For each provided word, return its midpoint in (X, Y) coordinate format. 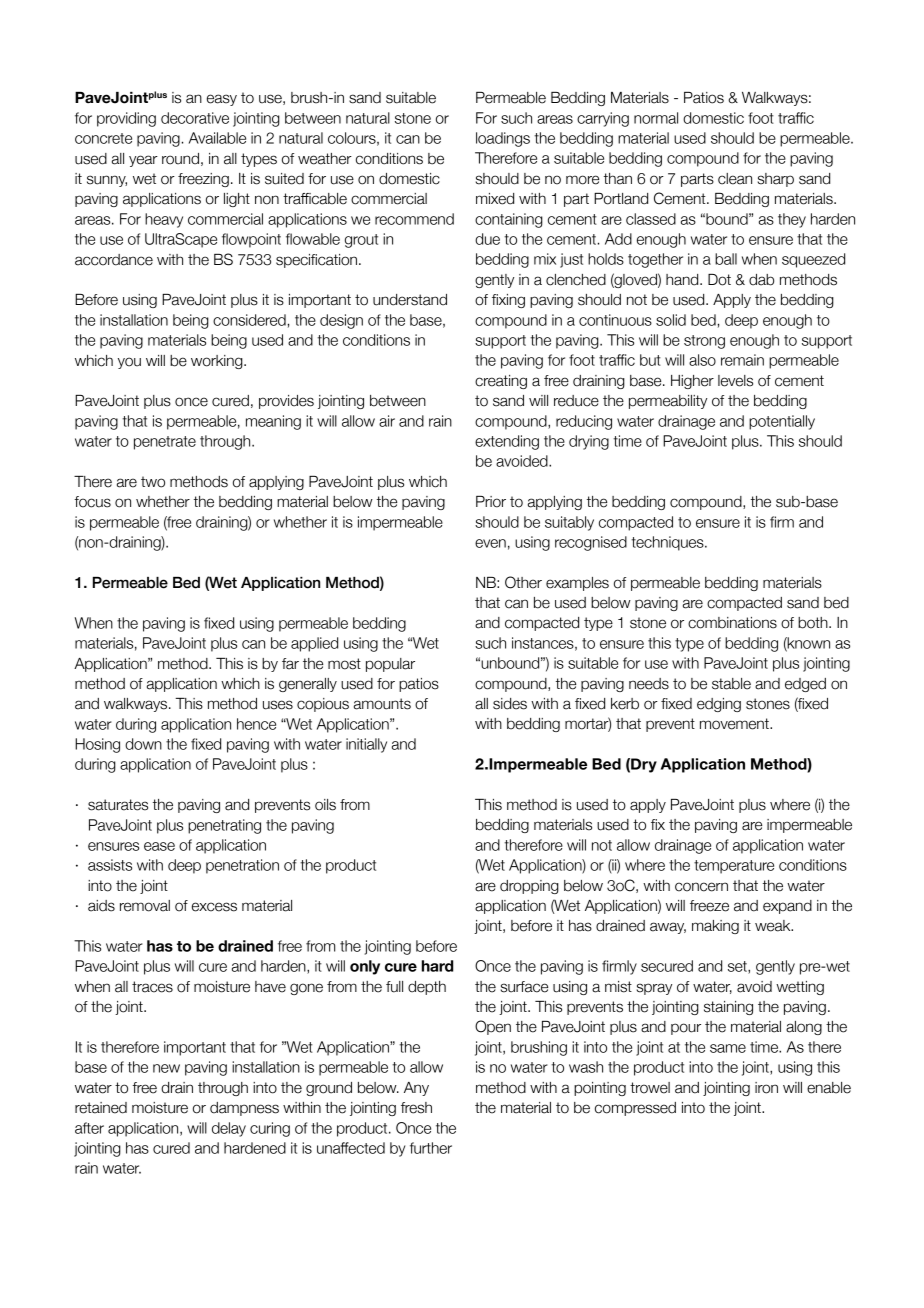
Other (523, 582)
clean (735, 179)
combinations (732, 623)
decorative (195, 118)
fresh (416, 1108)
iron (766, 1088)
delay (229, 1129)
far (290, 664)
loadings (503, 139)
